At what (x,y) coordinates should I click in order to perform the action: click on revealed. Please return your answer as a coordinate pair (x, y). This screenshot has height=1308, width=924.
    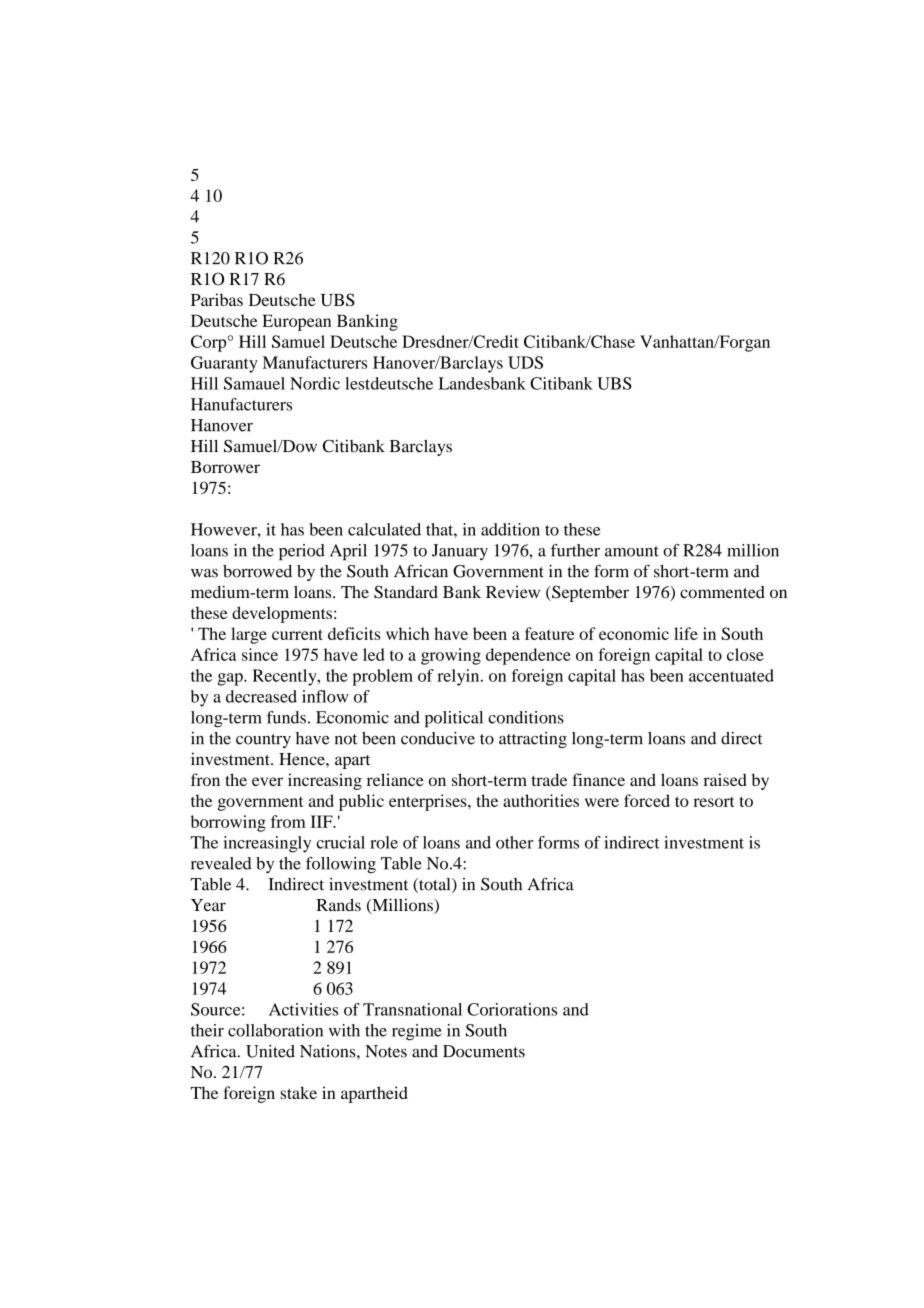
    Looking at the image, I should click on (221, 863).
